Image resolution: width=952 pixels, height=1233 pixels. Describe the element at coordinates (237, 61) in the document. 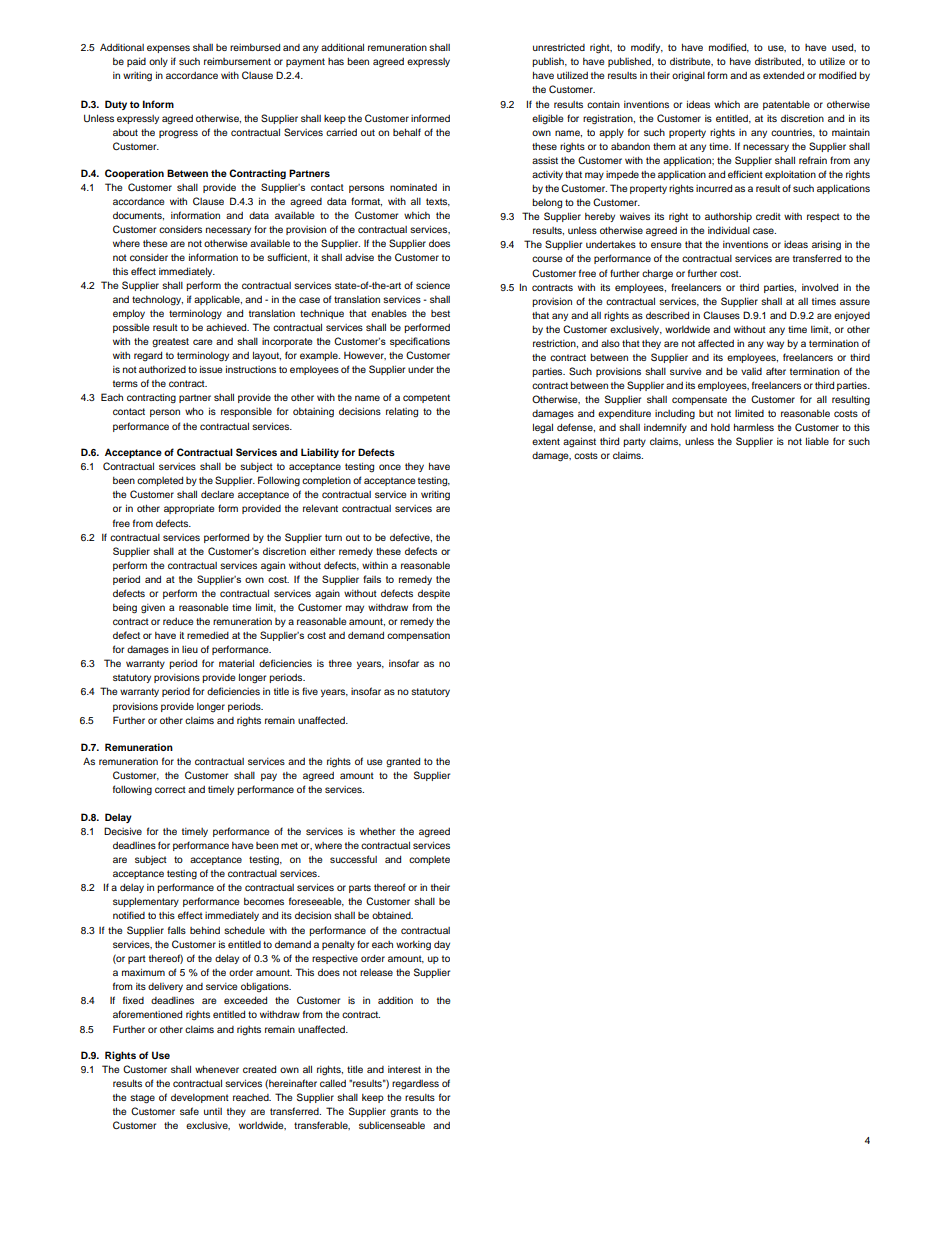

I see `reimbursement` at that location.
